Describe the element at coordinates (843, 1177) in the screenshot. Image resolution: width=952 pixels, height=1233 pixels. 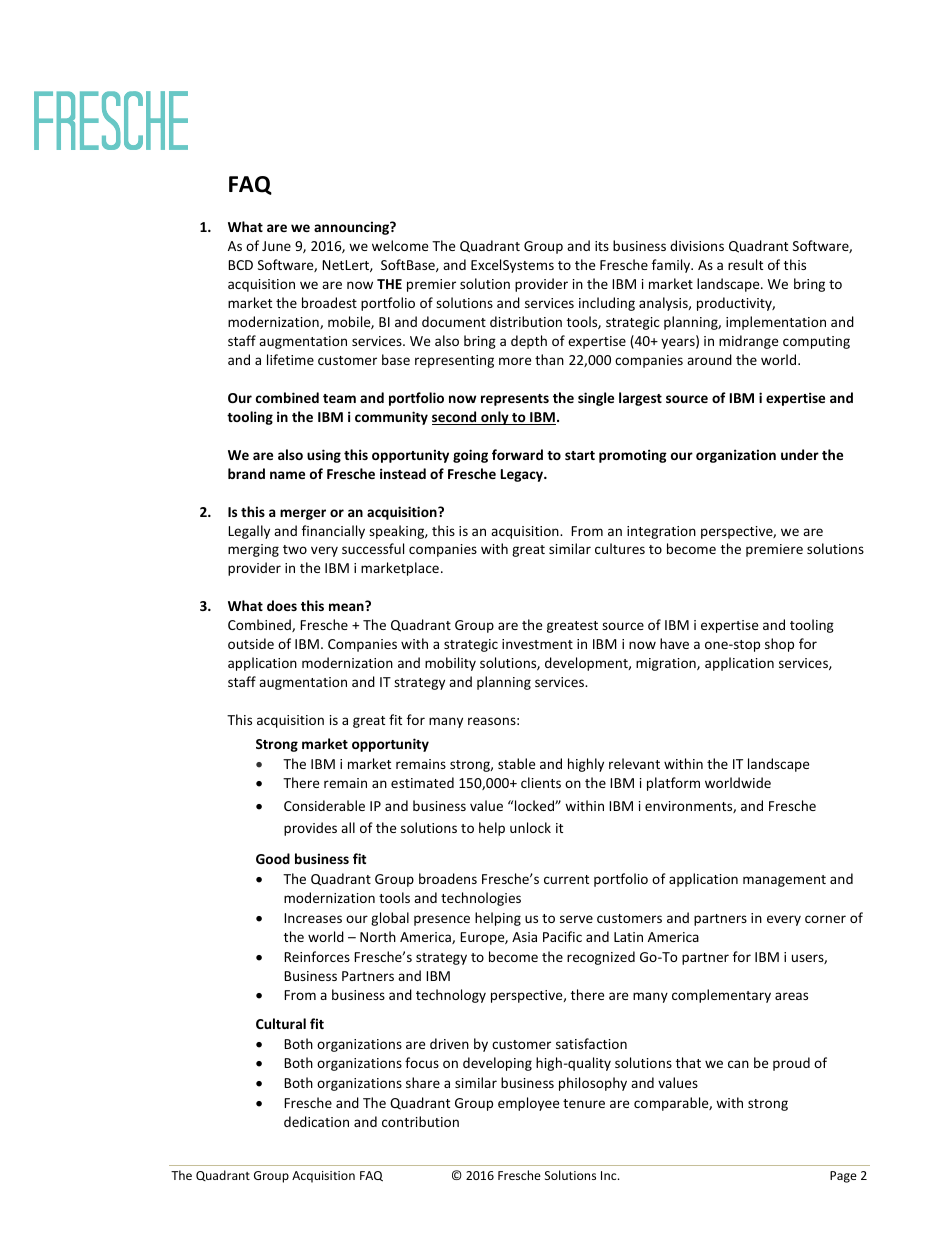
I see `Page` at that location.
